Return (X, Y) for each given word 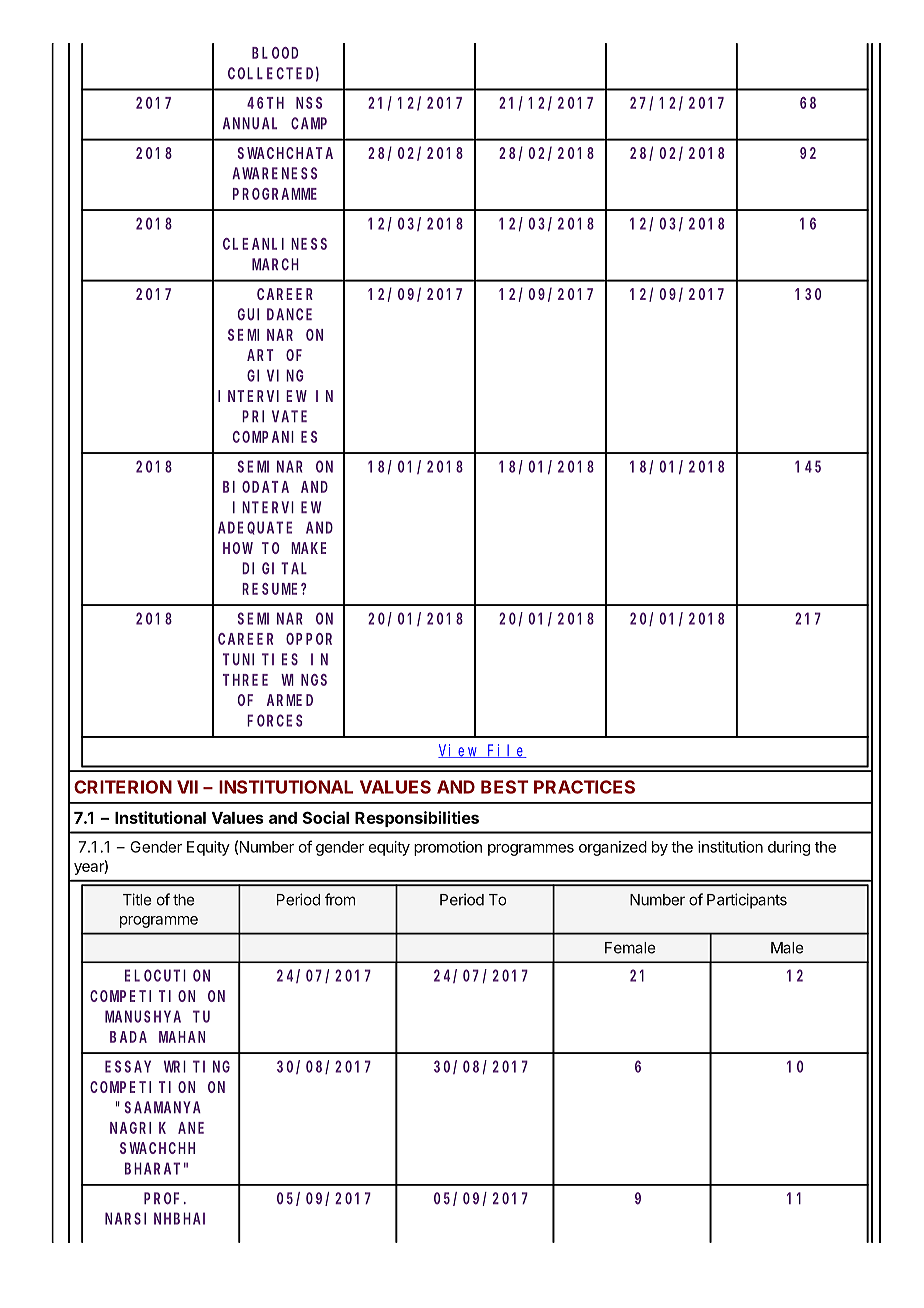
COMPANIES (275, 437)
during (789, 848)
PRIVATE (274, 416)
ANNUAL (250, 124)
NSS (309, 103)
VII (187, 787)
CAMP (309, 123)
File (506, 751)
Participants (747, 901)
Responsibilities (417, 819)
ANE (191, 1128)
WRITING (197, 1067)
